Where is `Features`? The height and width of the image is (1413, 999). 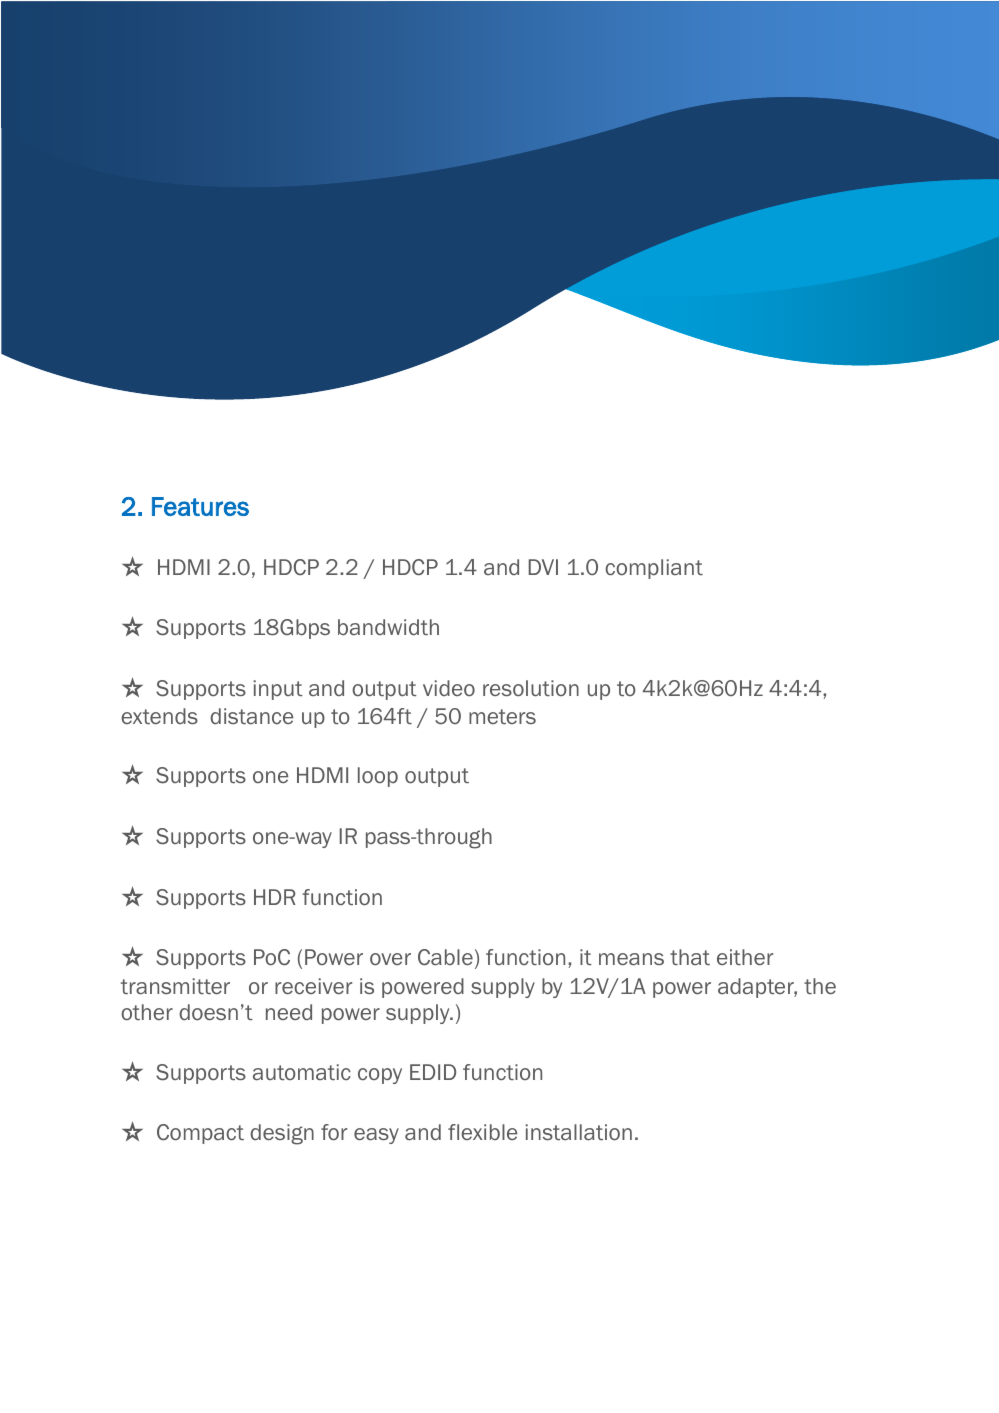
Features is located at coordinates (200, 506).
